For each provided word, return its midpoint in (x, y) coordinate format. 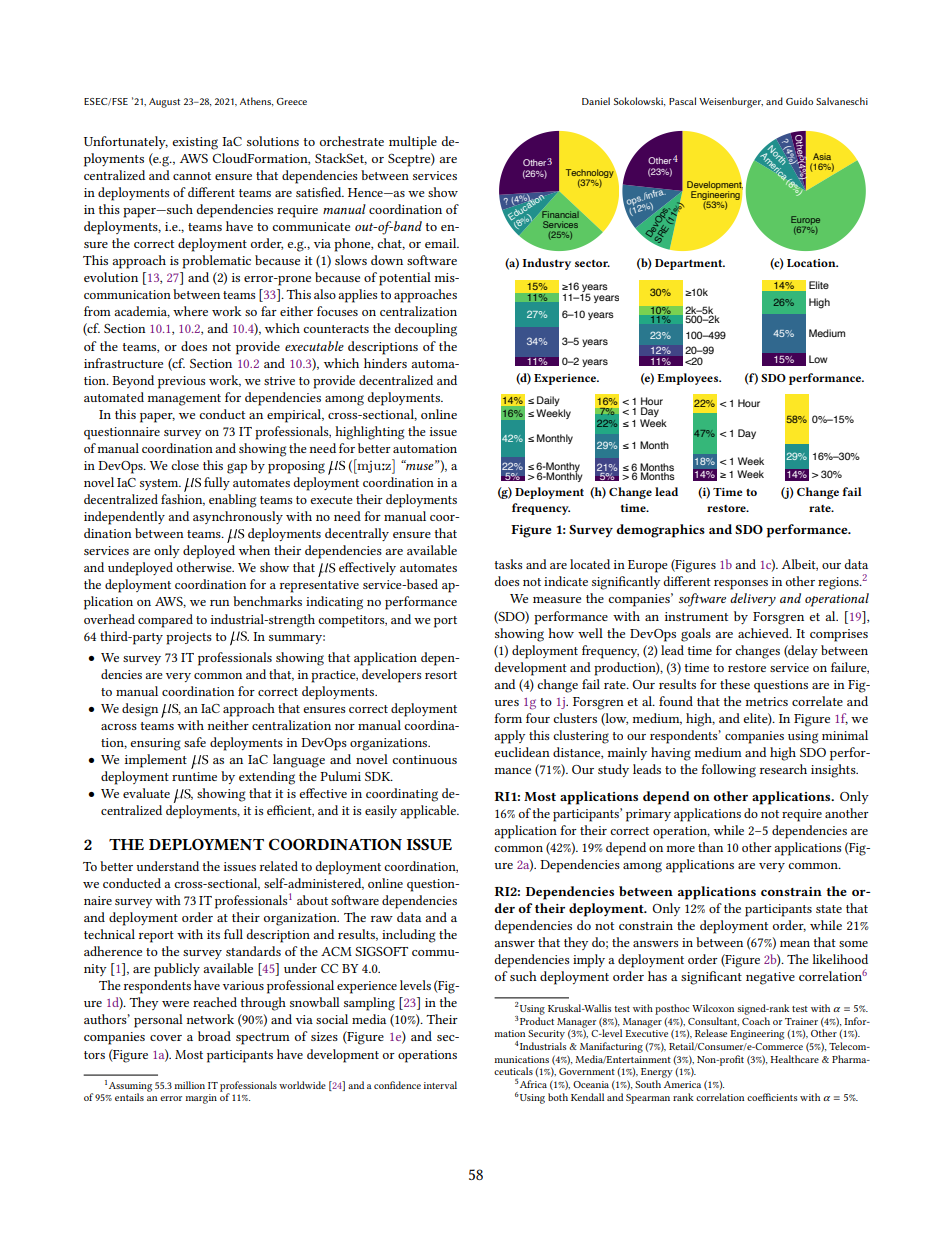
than (710, 847)
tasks (508, 564)
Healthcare (794, 1059)
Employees (689, 379)
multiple (413, 143)
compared (165, 621)
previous (181, 382)
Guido (799, 101)
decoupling (426, 330)
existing (195, 143)
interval (440, 1085)
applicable (429, 812)
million (189, 1085)
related (279, 866)
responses (741, 585)
